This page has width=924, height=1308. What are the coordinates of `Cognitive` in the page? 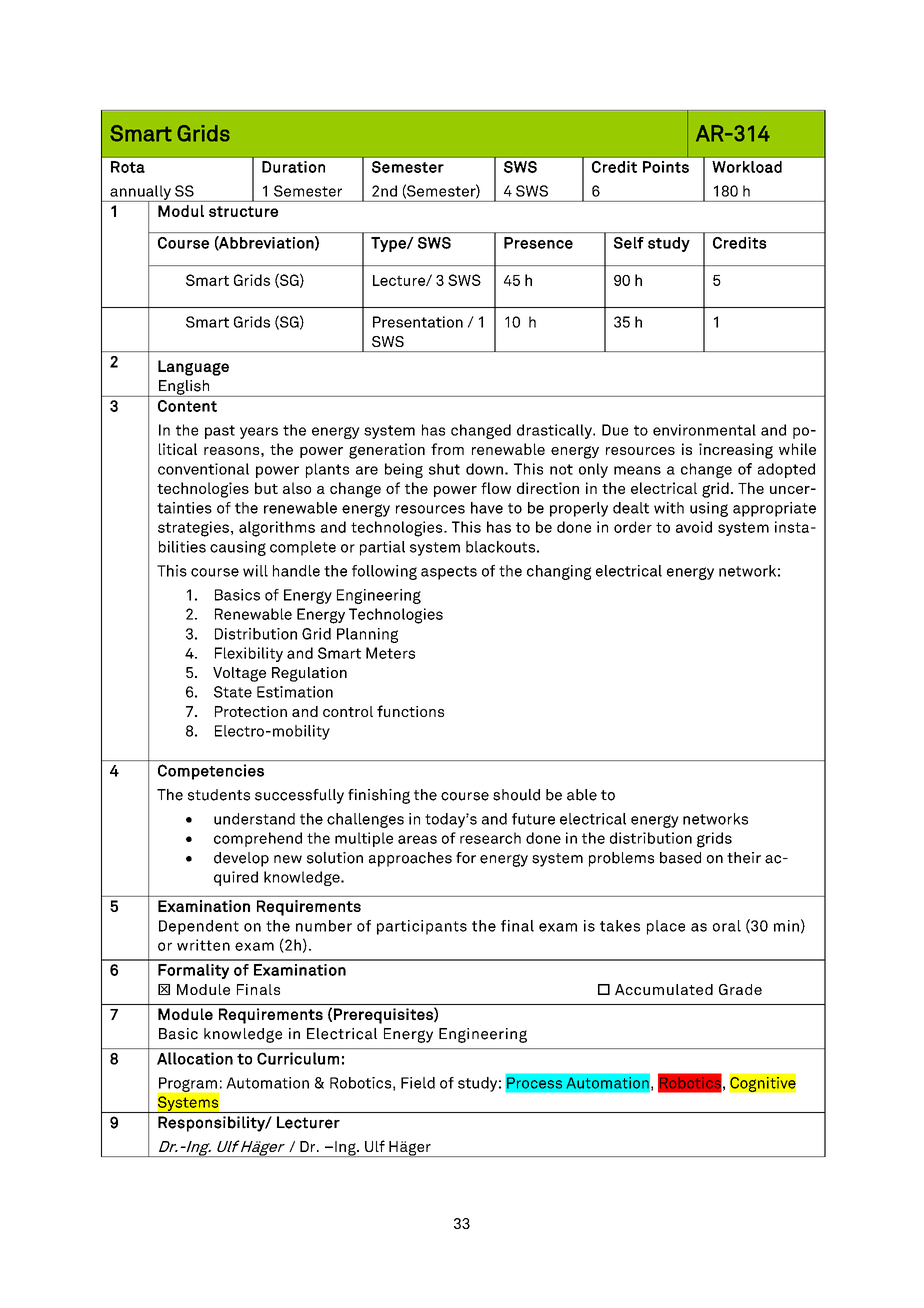 It's located at (763, 1084).
